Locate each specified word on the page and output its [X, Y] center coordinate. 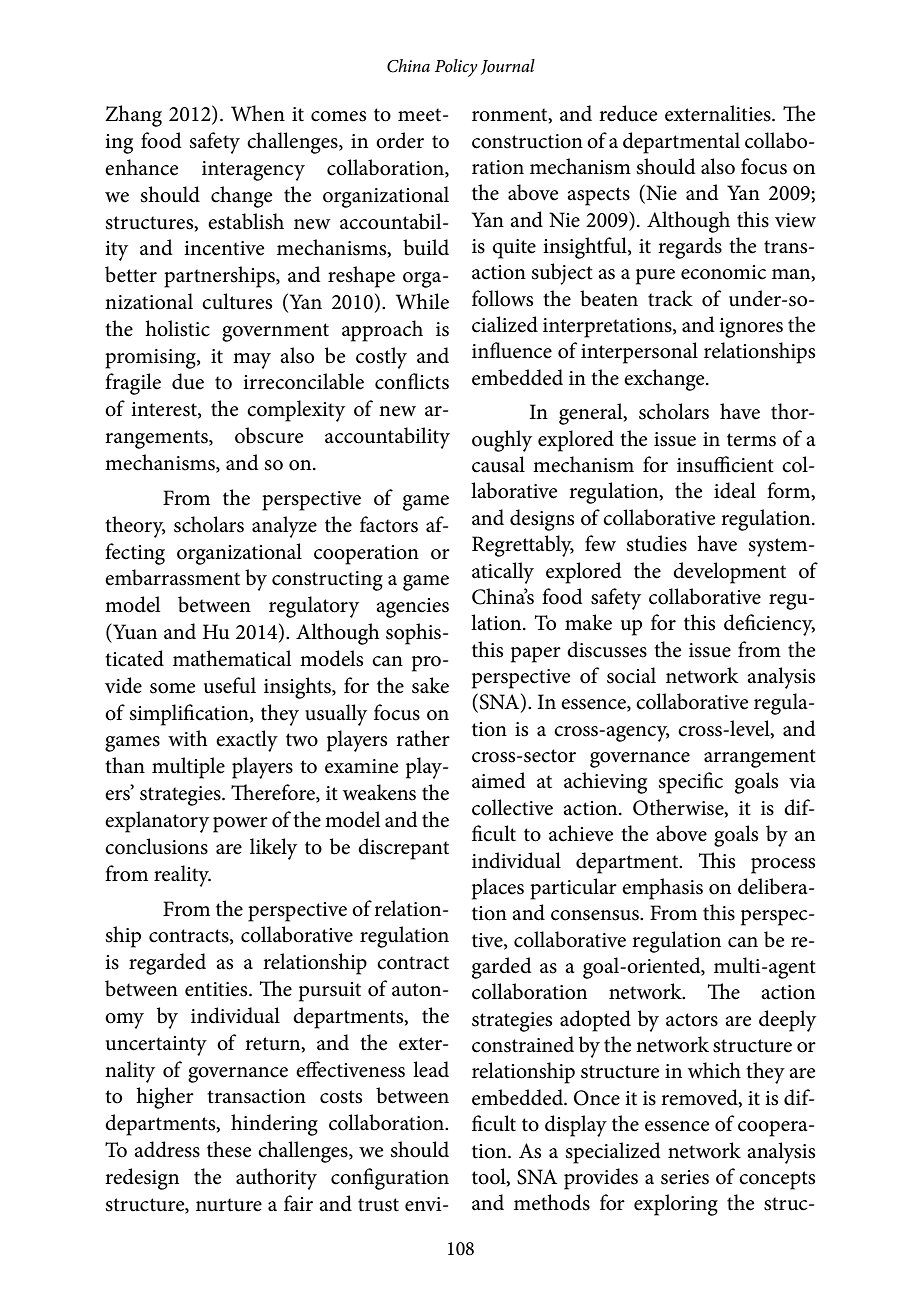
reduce [628, 113]
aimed [499, 780]
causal [498, 464]
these [229, 1149]
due [188, 381]
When [258, 113]
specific [691, 783]
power [240, 825]
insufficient [725, 464]
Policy [456, 68]
